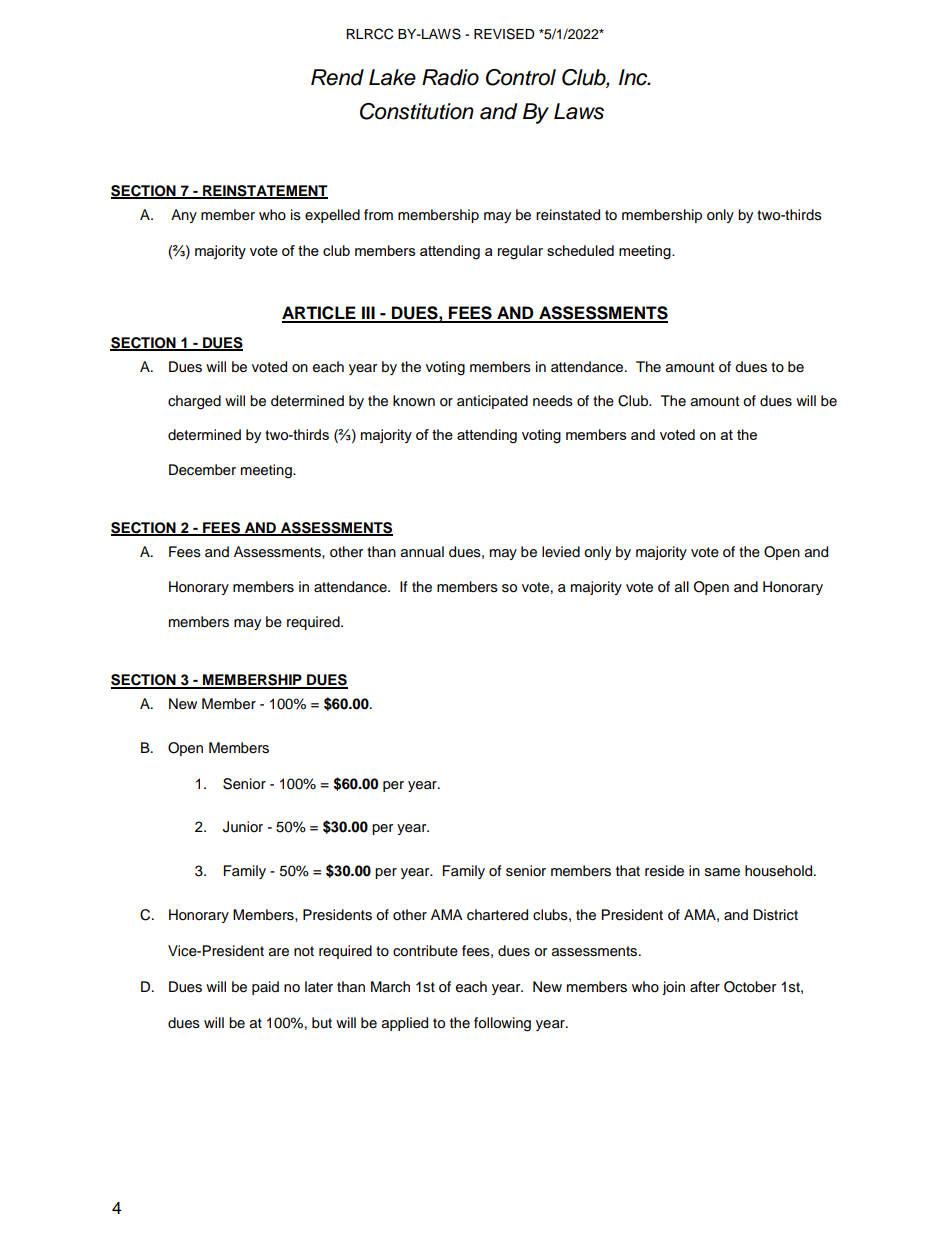  What do you see at coordinates (450, 77) in the page?
I see `Radio` at bounding box center [450, 77].
